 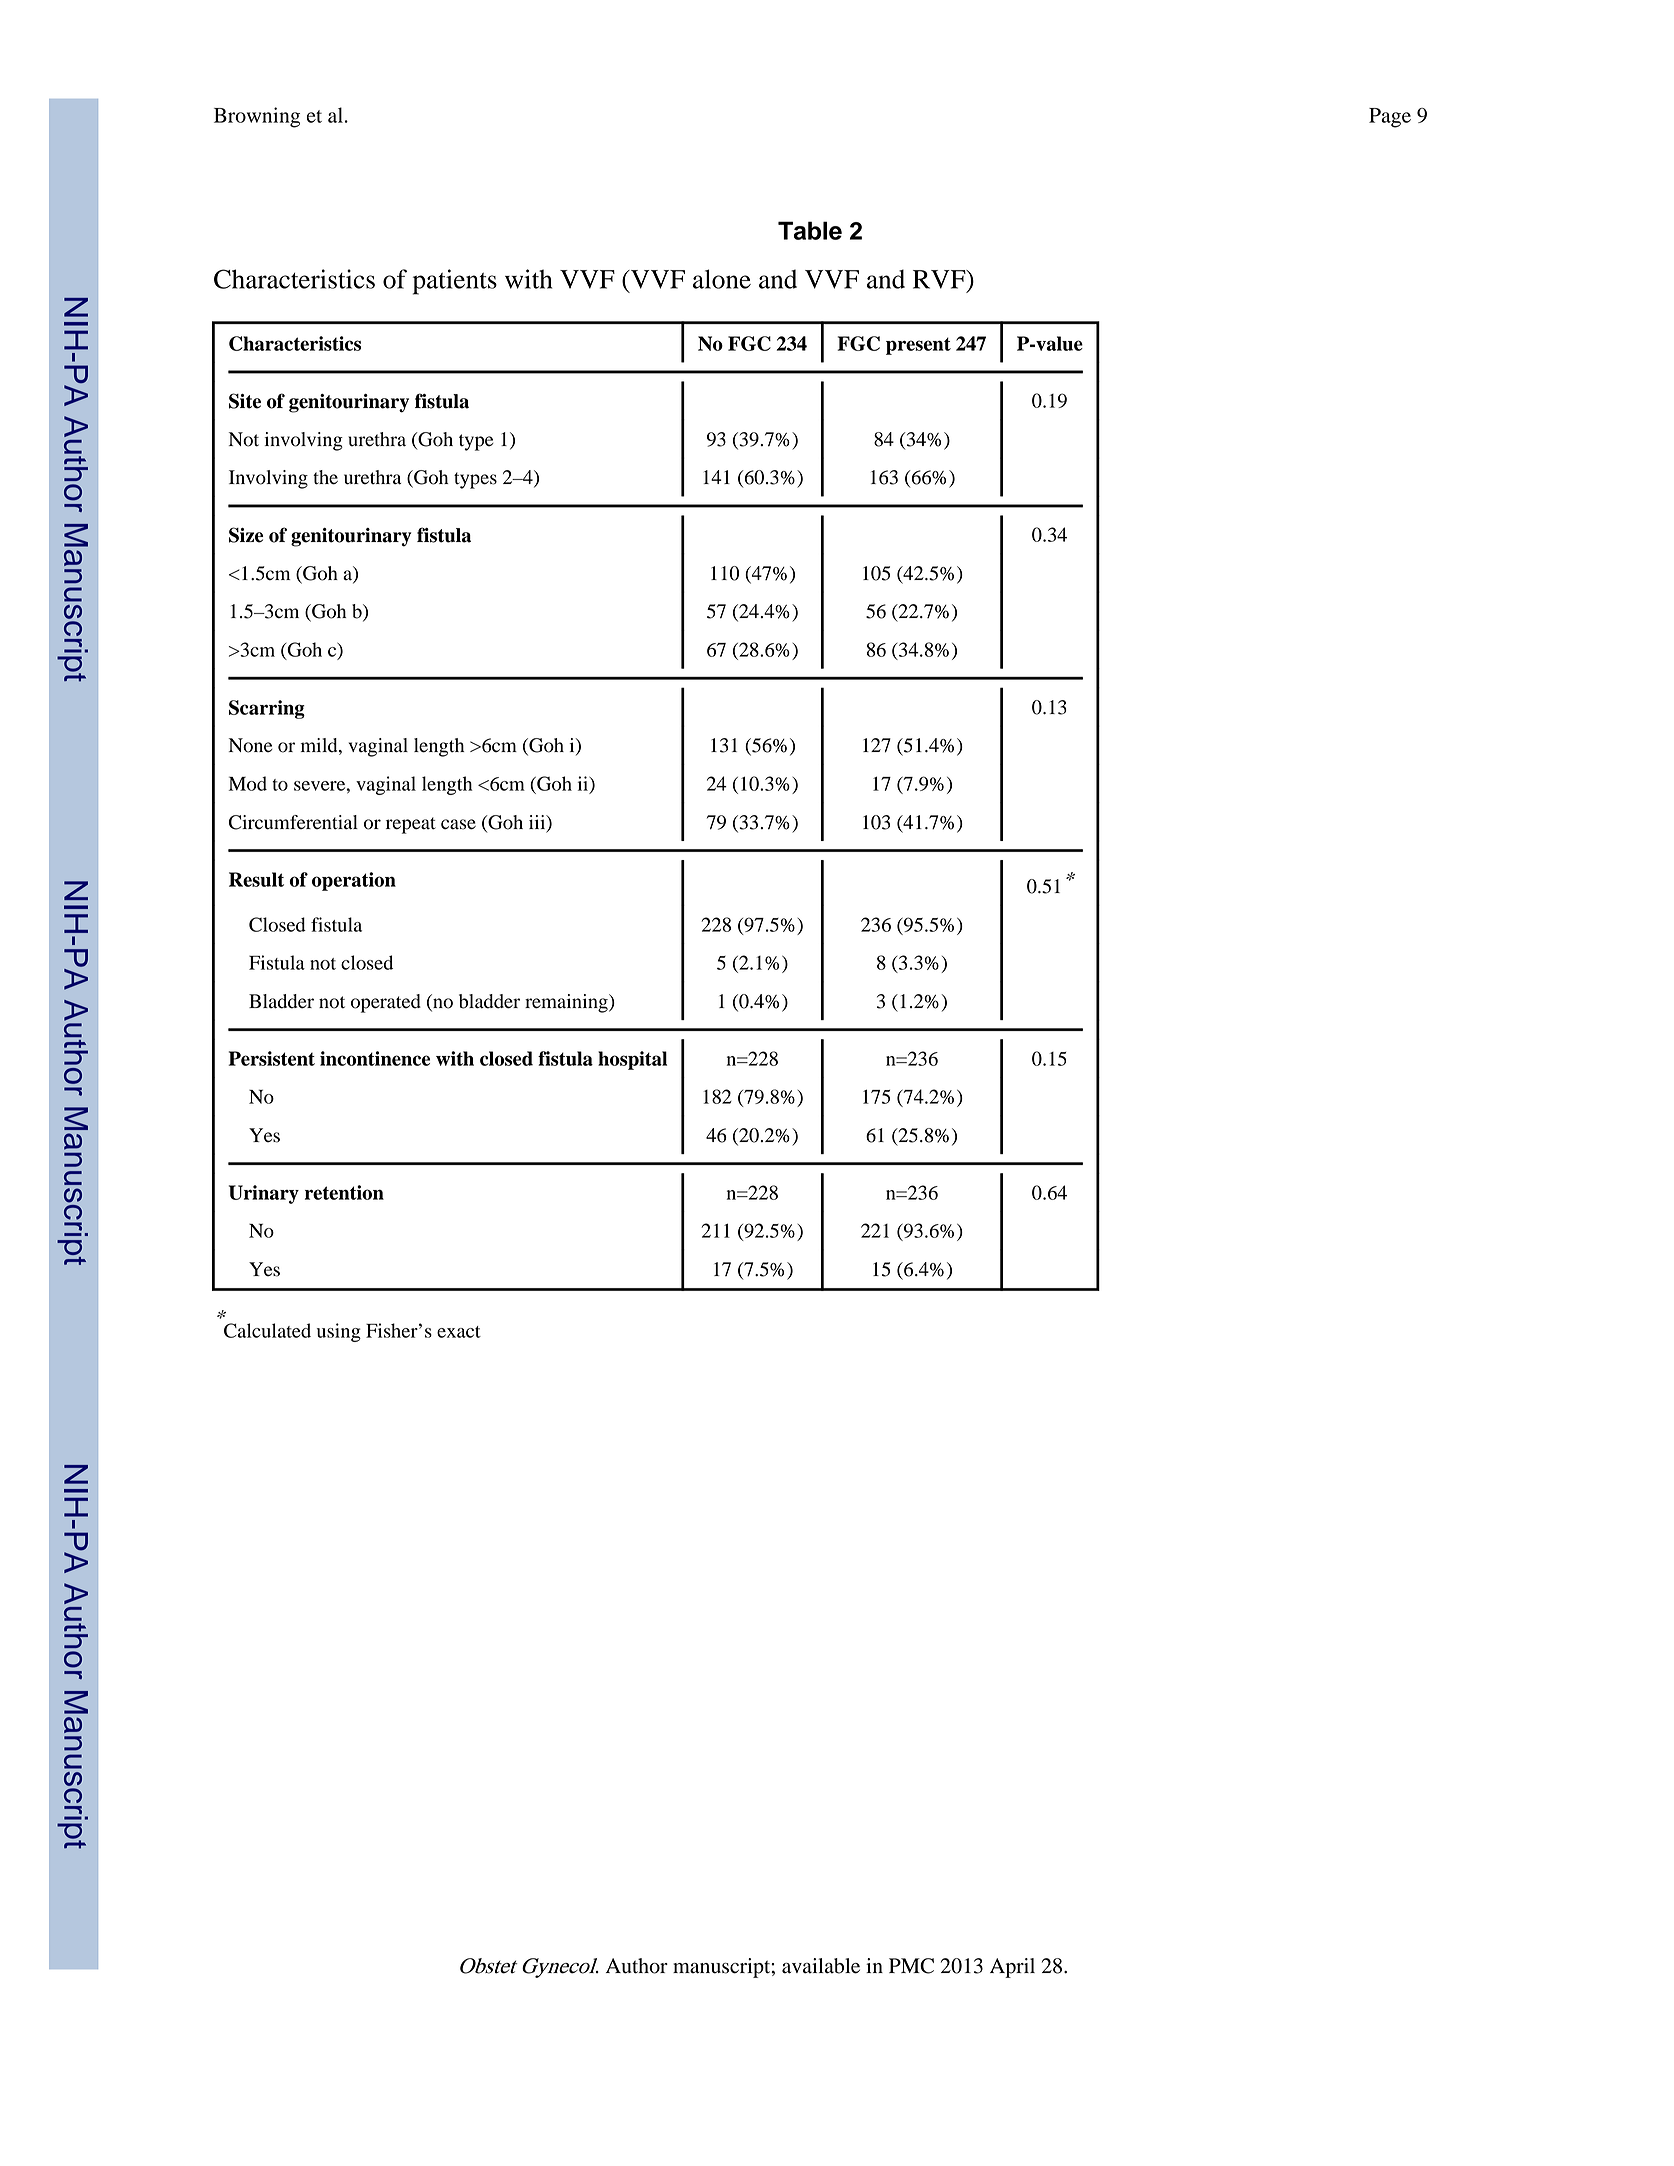 I want to click on PMC, so click(x=911, y=1966).
